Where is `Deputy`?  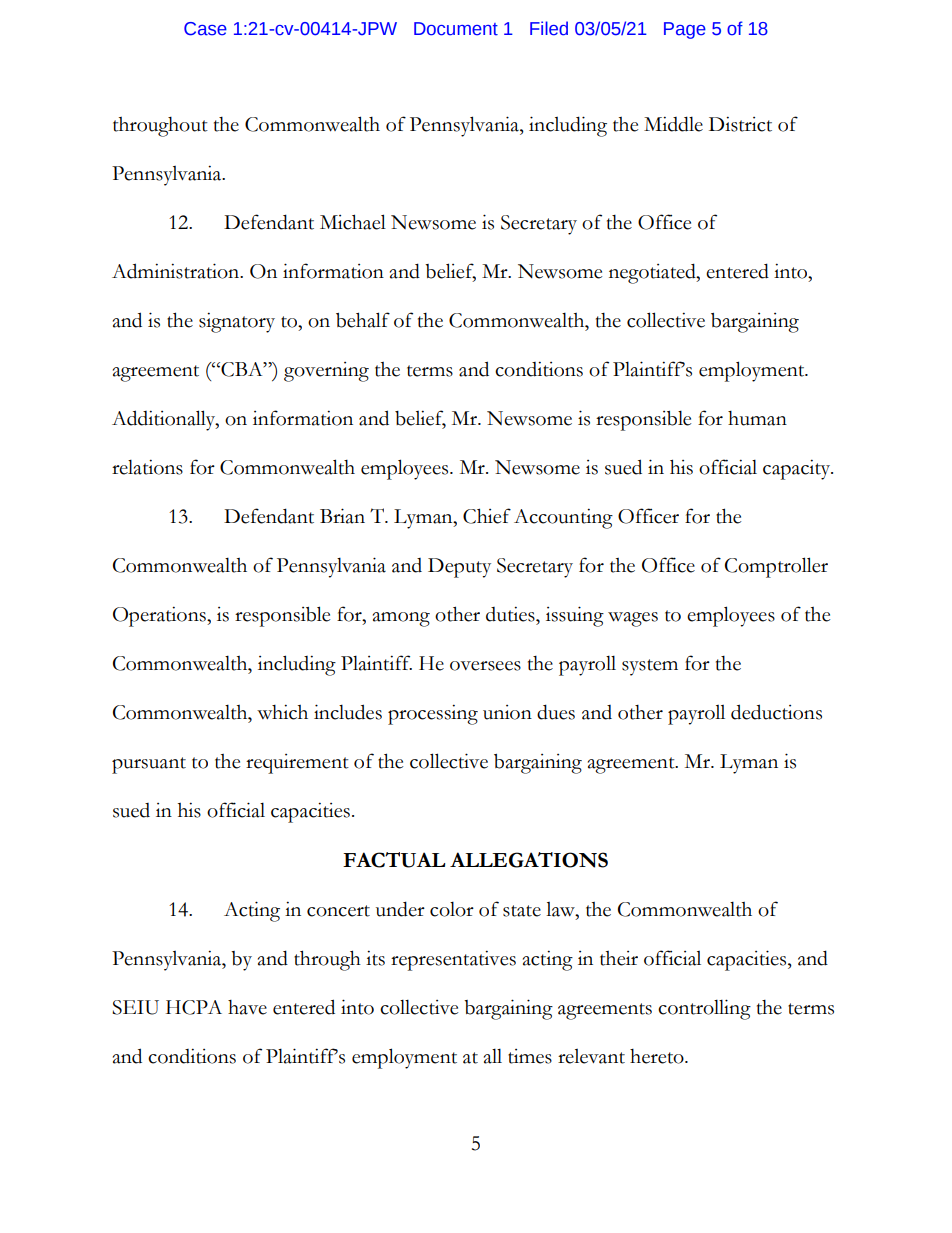 Deputy is located at coordinates (459, 568).
